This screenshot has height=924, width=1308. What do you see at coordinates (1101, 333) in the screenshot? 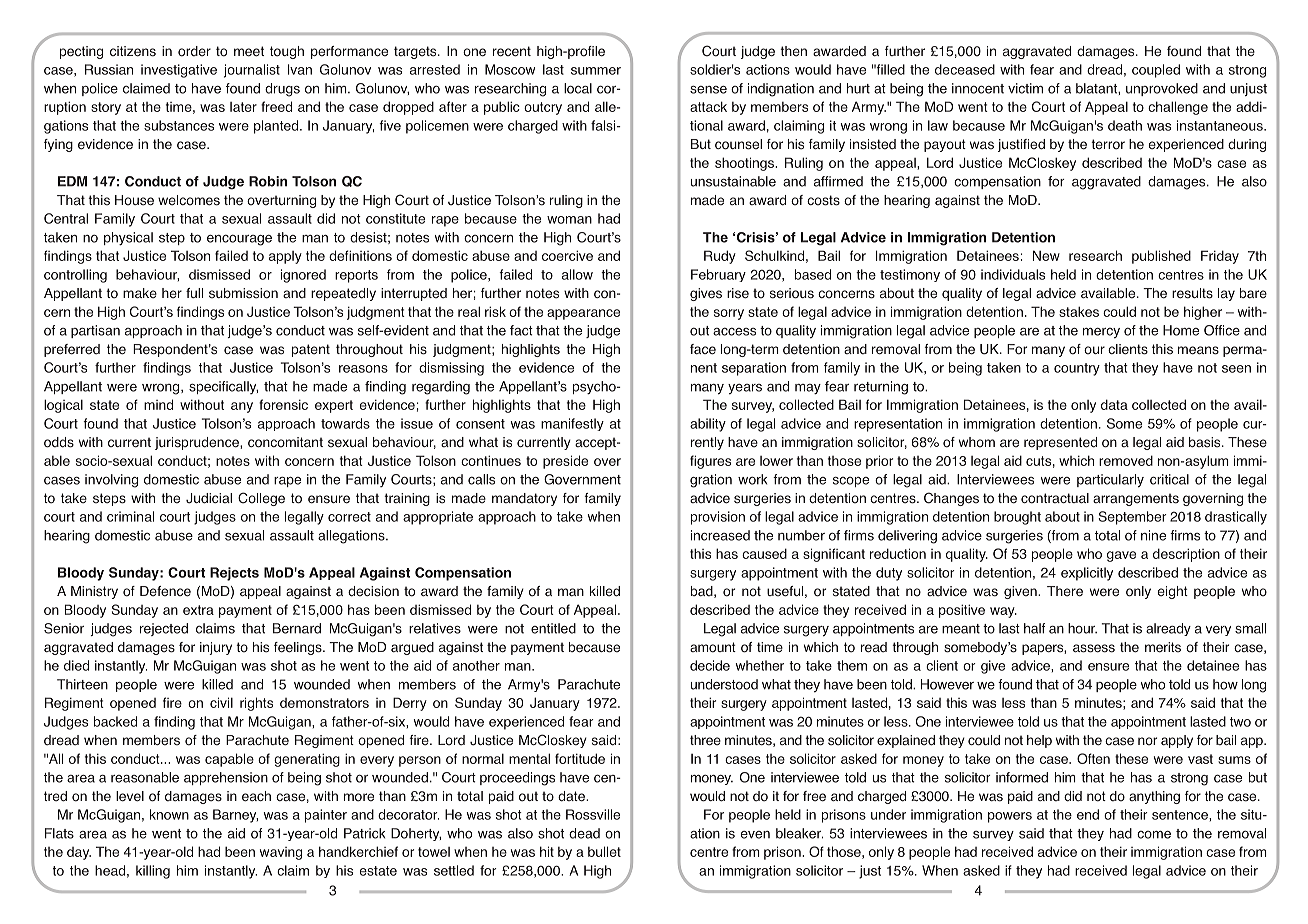
I see `mercy` at bounding box center [1101, 333].
